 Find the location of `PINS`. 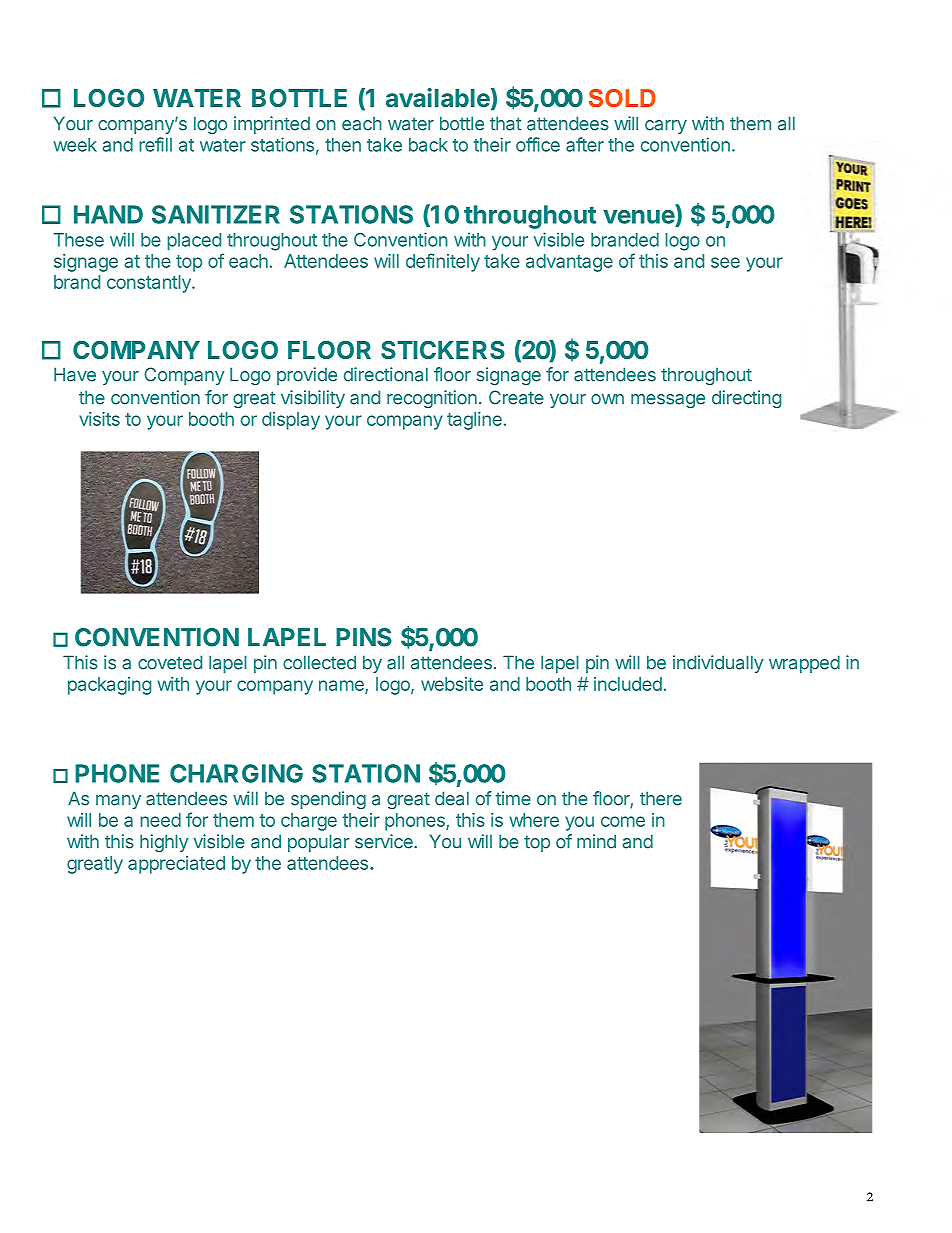

PINS is located at coordinates (364, 637).
